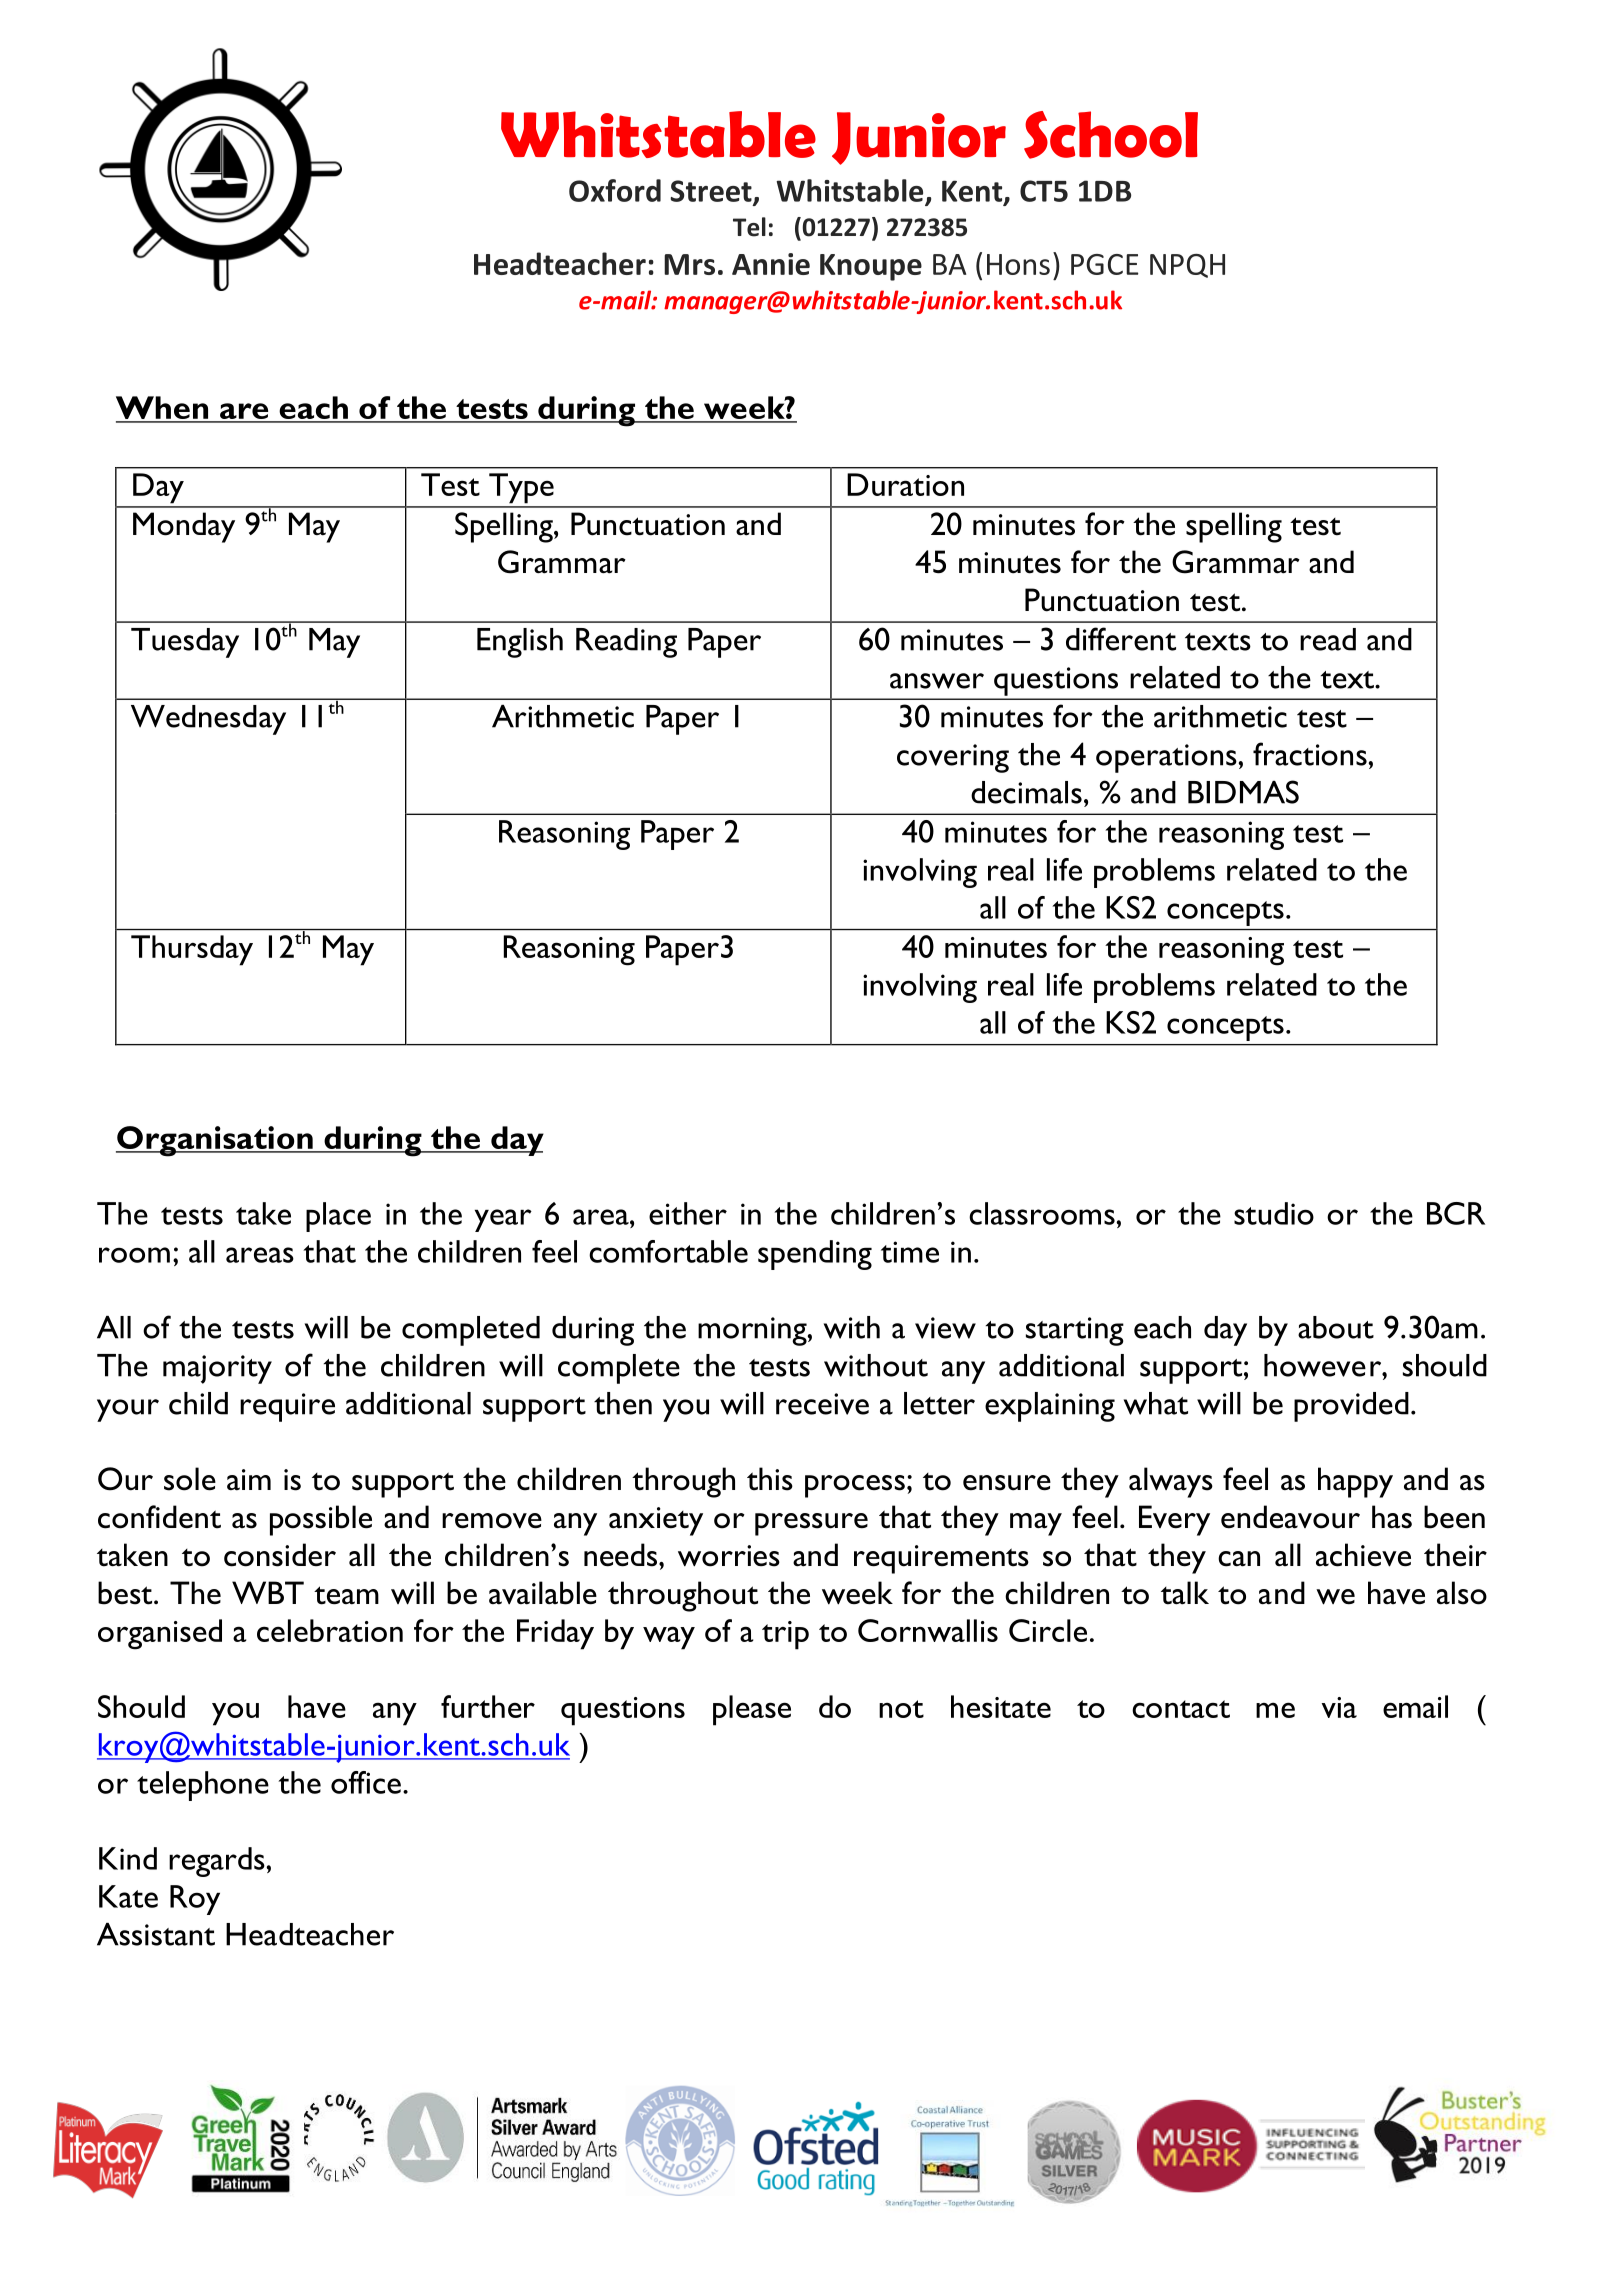 Image resolution: width=1622 pixels, height=2294 pixels. I want to click on endeavour, so click(1290, 1517).
